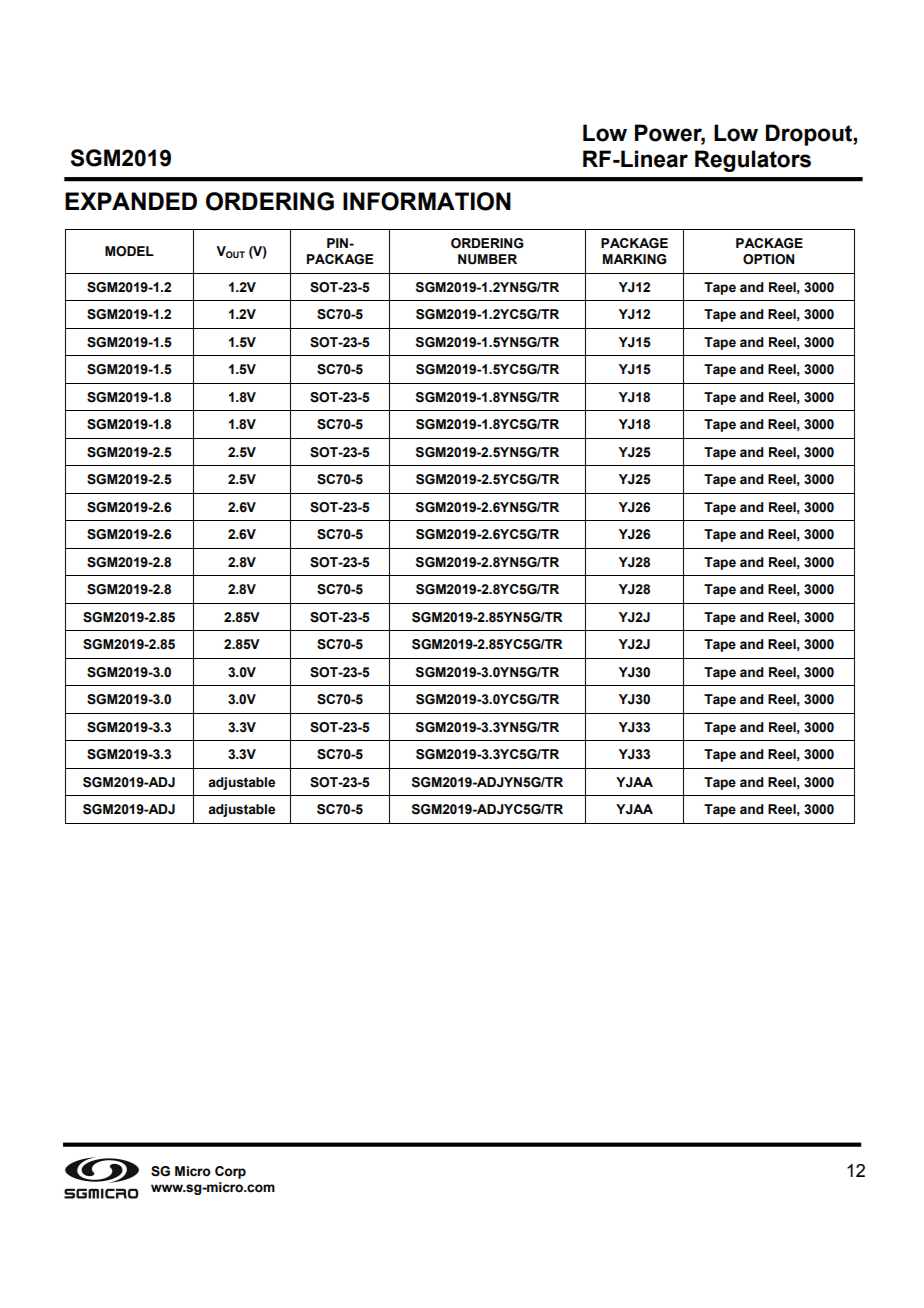 The image size is (924, 1308). I want to click on Regulators, so click(753, 161).
